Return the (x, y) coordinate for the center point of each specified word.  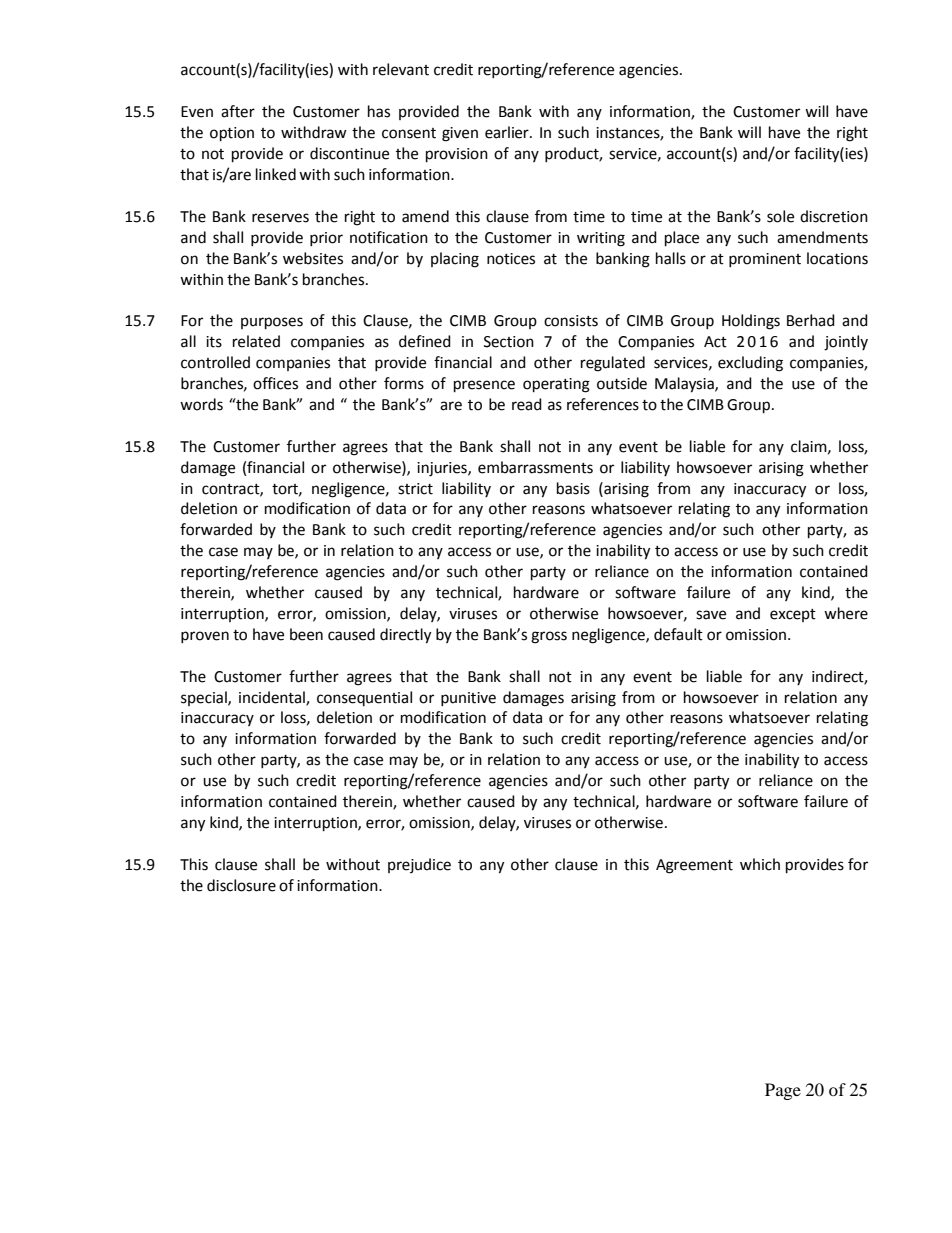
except (793, 615)
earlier (508, 132)
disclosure (241, 885)
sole (780, 216)
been (306, 634)
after (238, 111)
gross (549, 637)
